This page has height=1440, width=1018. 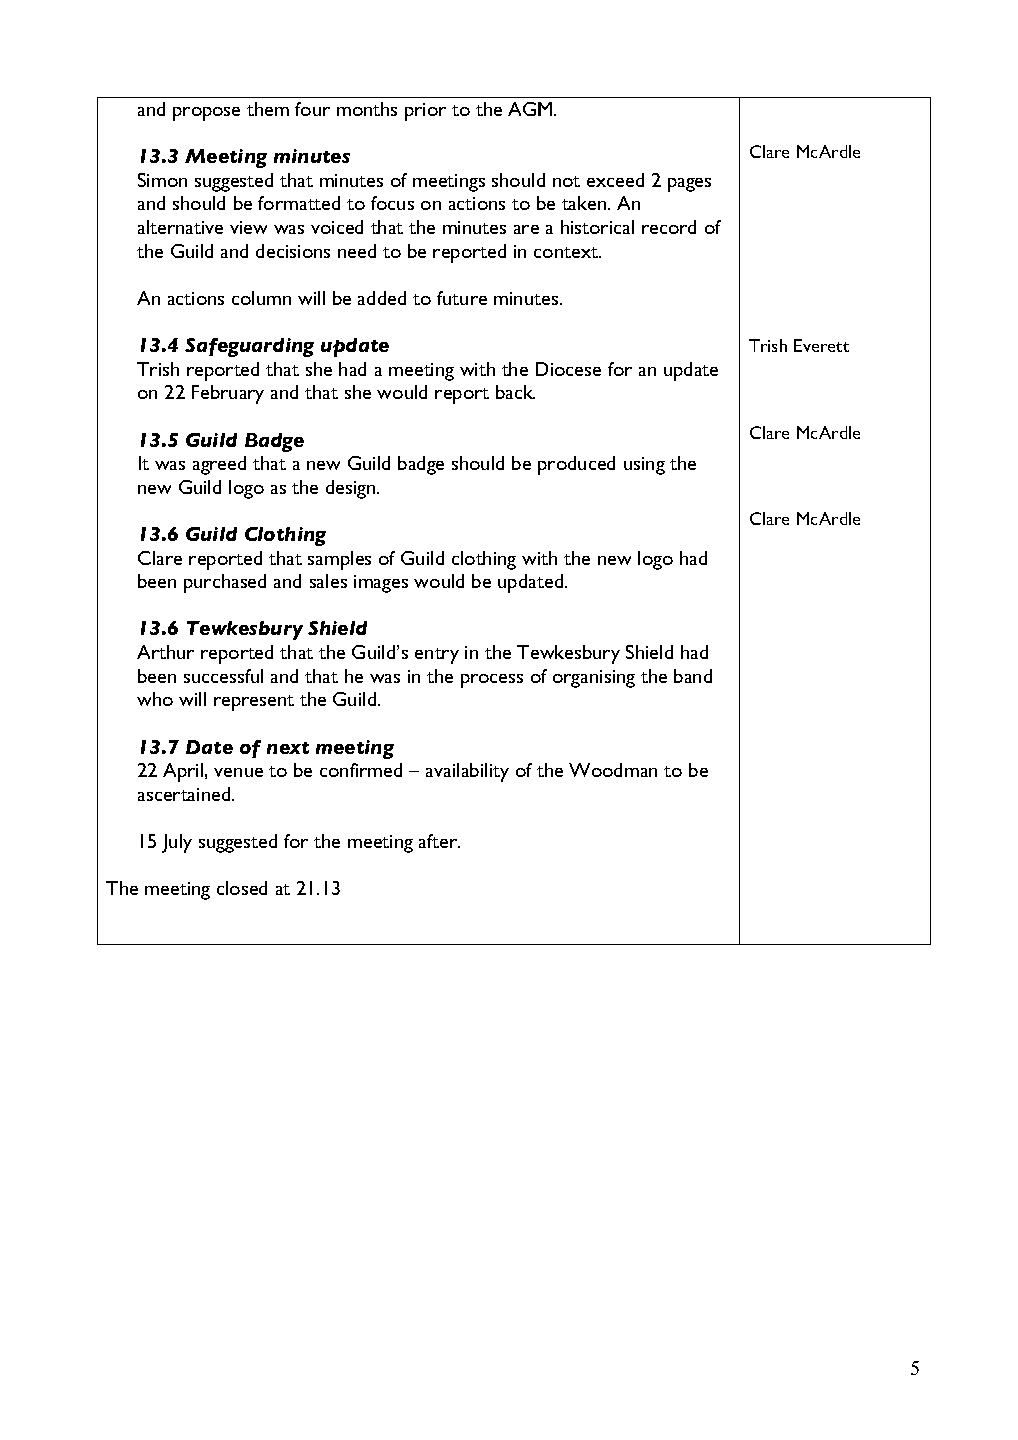 I want to click on agreed, so click(x=219, y=465).
